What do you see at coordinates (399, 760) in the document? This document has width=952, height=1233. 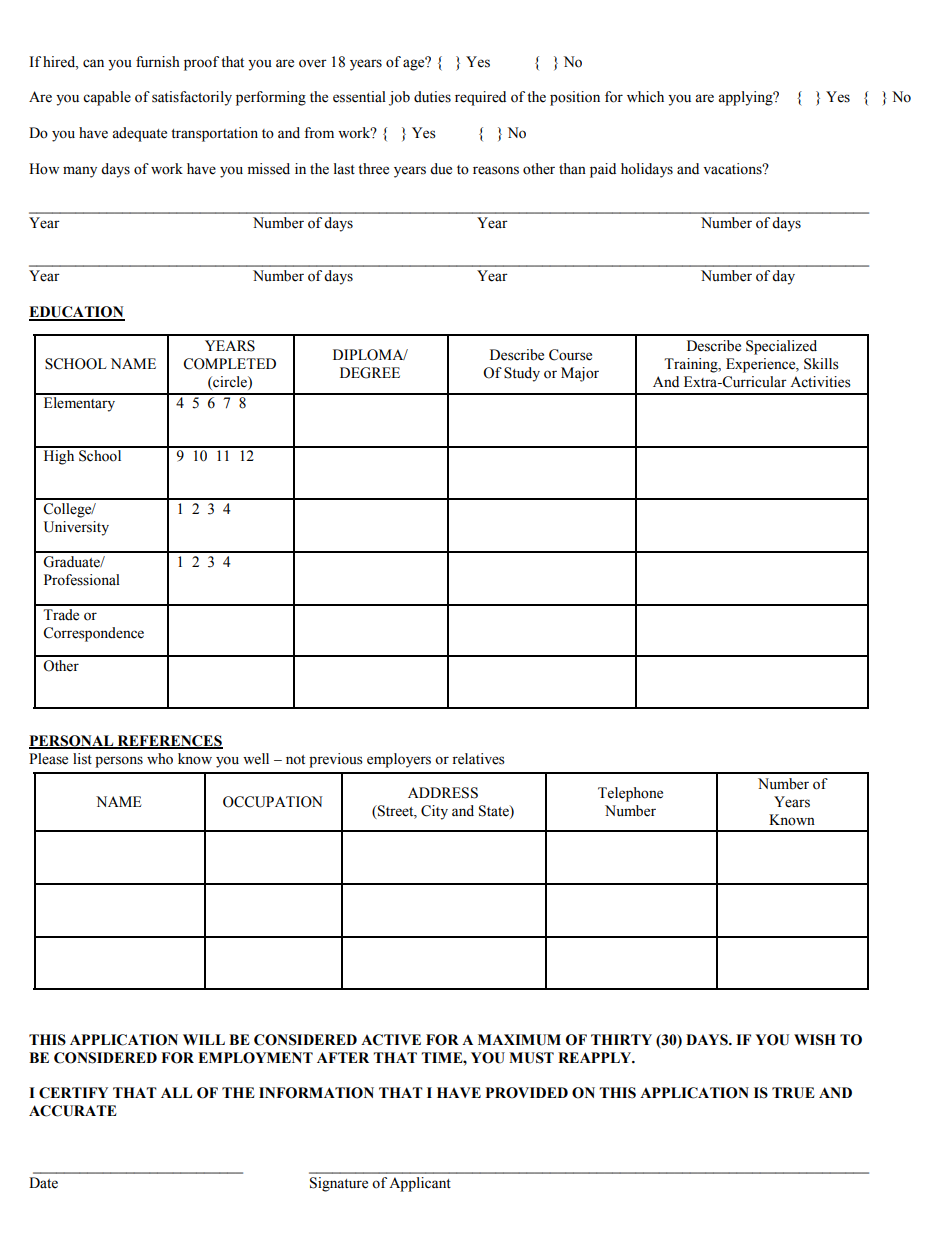 I see `employers` at bounding box center [399, 760].
